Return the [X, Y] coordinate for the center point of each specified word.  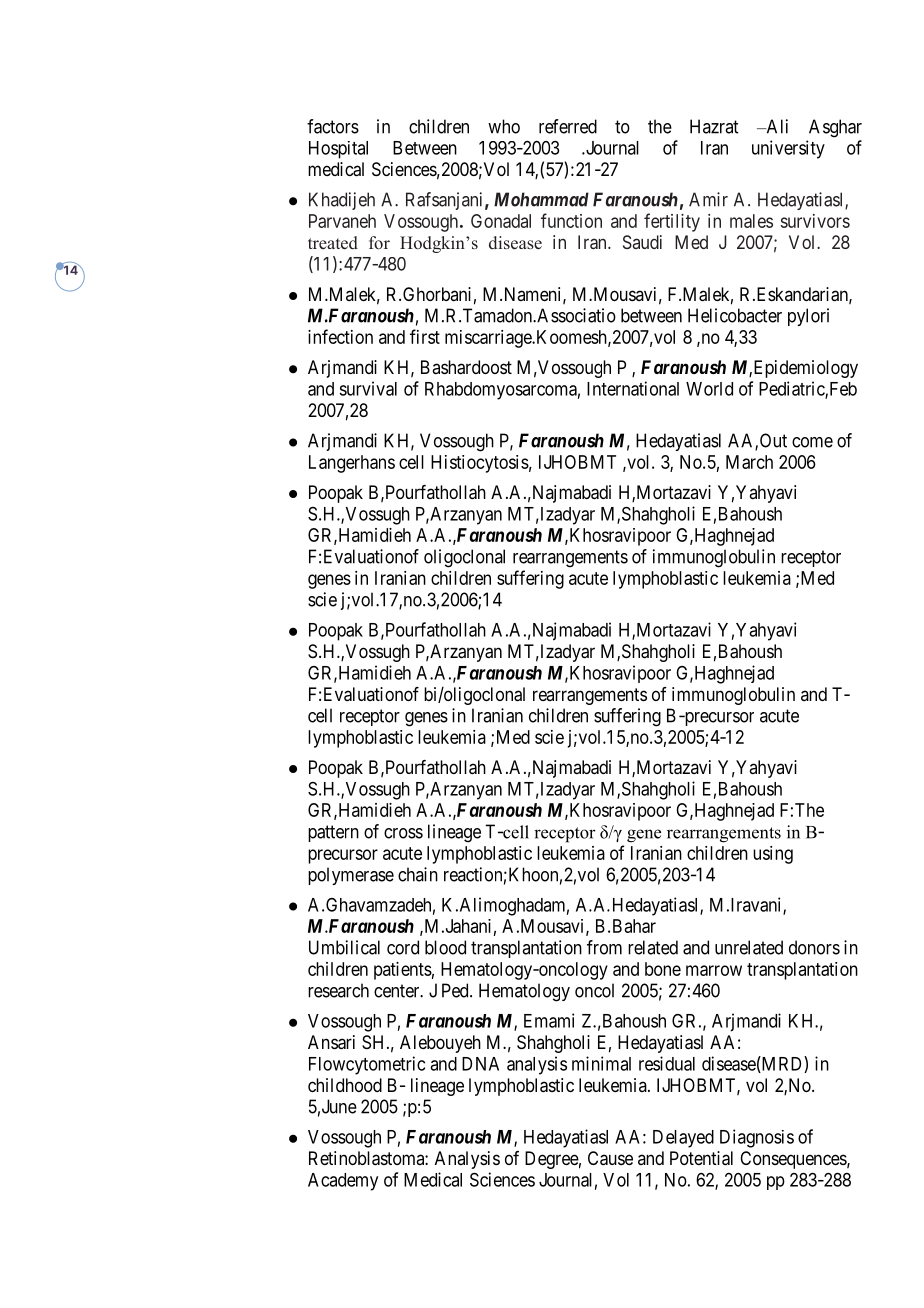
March [749, 462]
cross [403, 833]
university [788, 149]
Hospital [338, 150]
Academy [343, 1182]
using [773, 855]
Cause [610, 1158]
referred [568, 126]
